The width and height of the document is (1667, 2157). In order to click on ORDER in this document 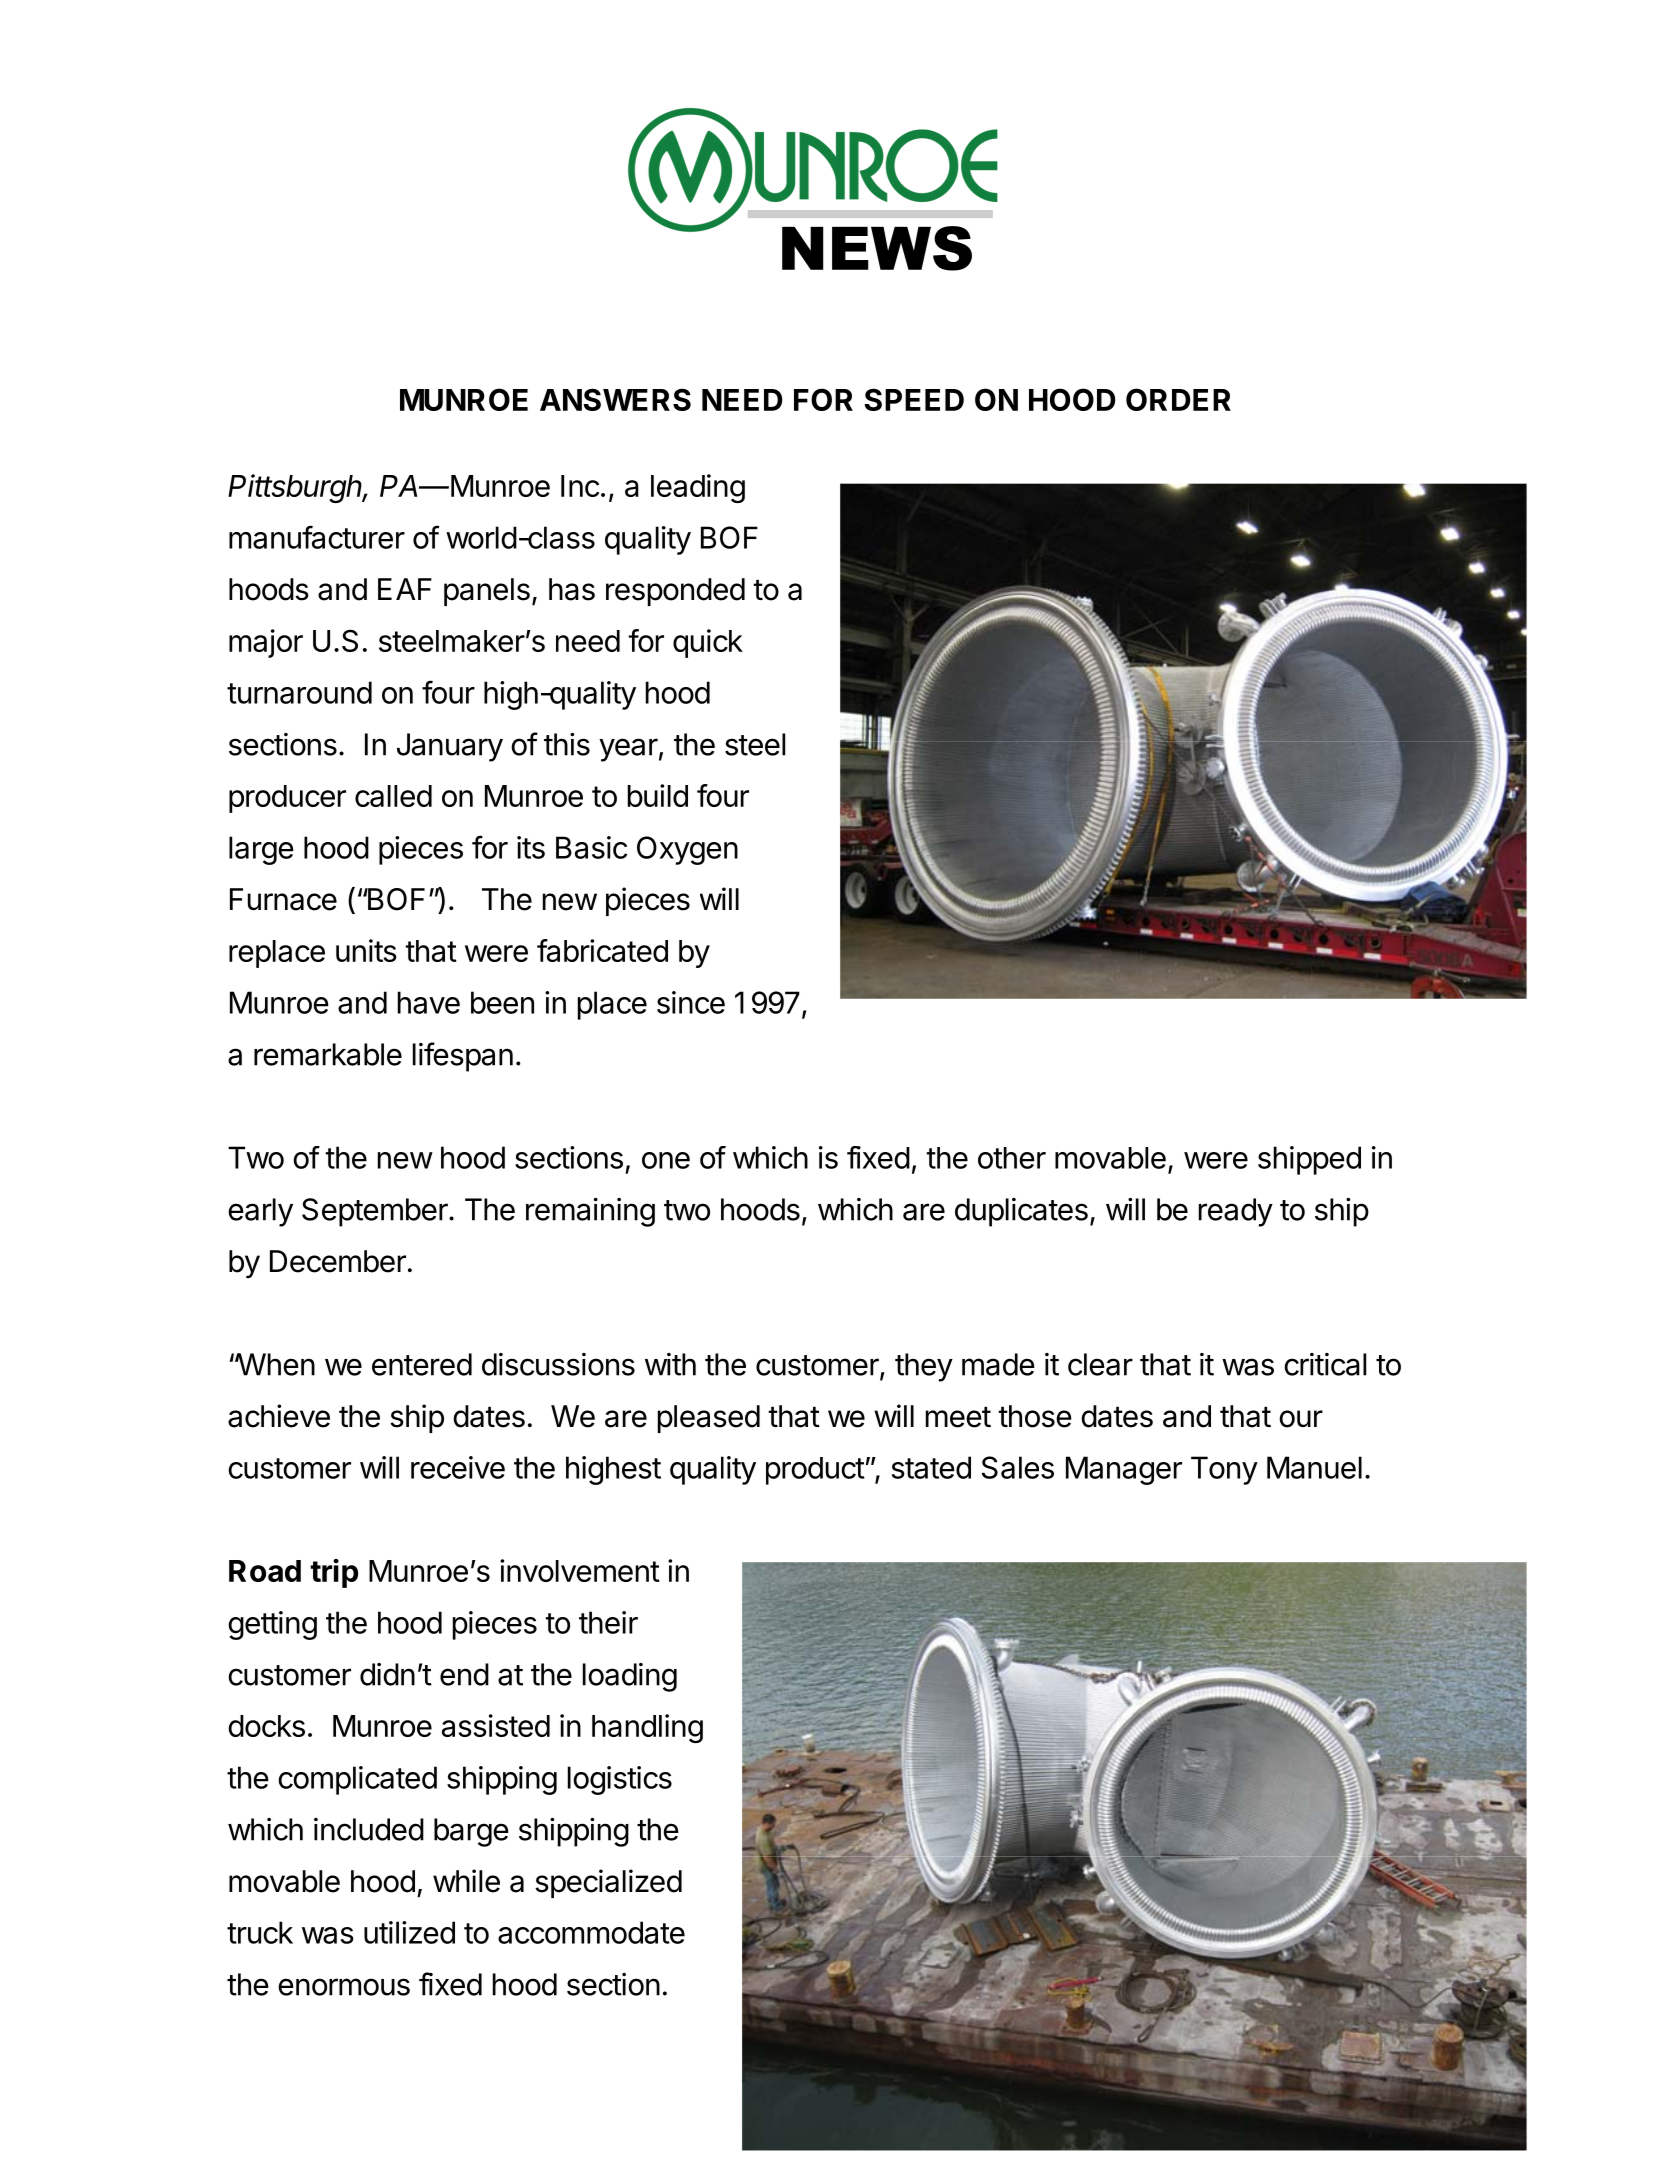, I will do `click(1178, 399)`.
